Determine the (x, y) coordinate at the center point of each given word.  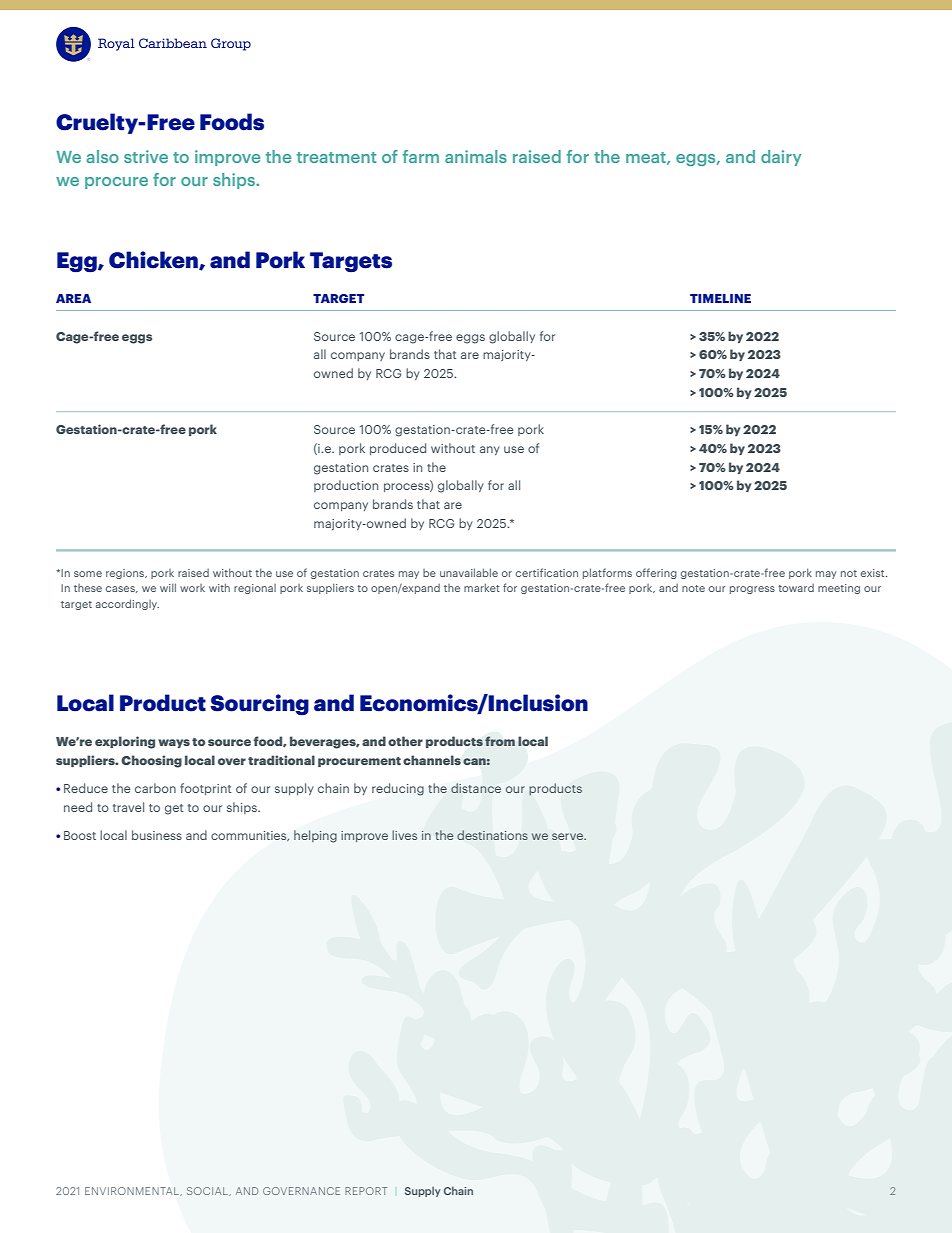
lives (404, 835)
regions (126, 574)
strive (146, 156)
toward (796, 588)
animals (476, 156)
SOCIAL (208, 1191)
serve (568, 836)
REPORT (366, 1191)
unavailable (469, 572)
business (157, 835)
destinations (492, 835)
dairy (781, 158)
